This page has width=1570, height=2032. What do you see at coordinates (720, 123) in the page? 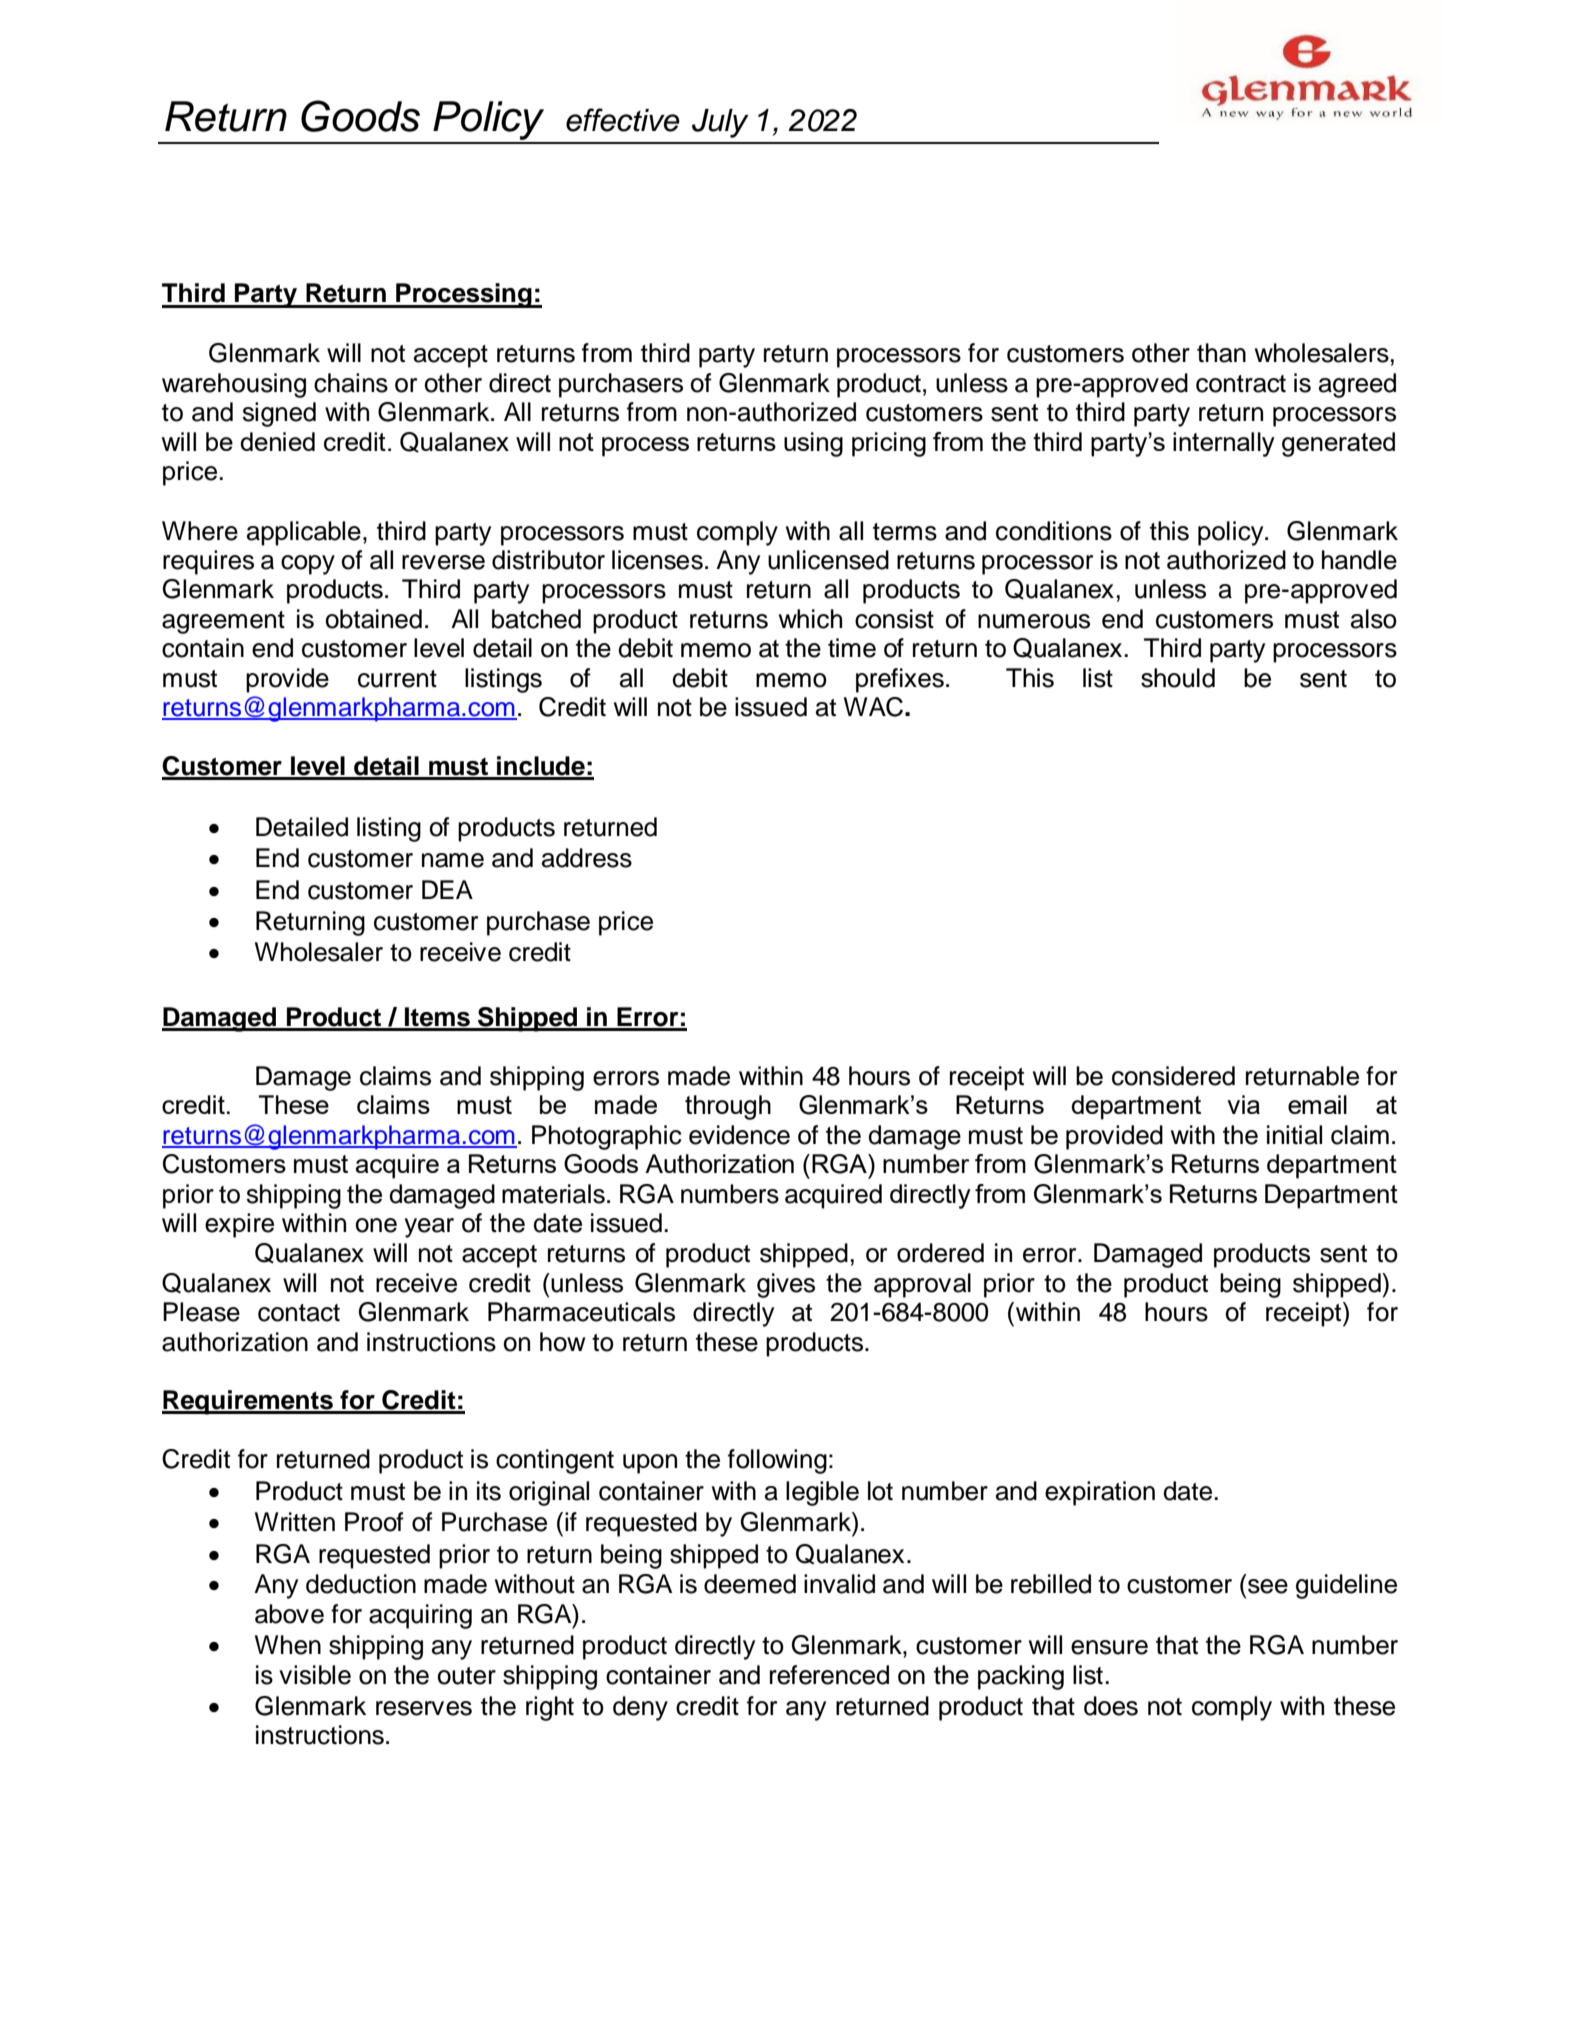
I see `July` at bounding box center [720, 123].
